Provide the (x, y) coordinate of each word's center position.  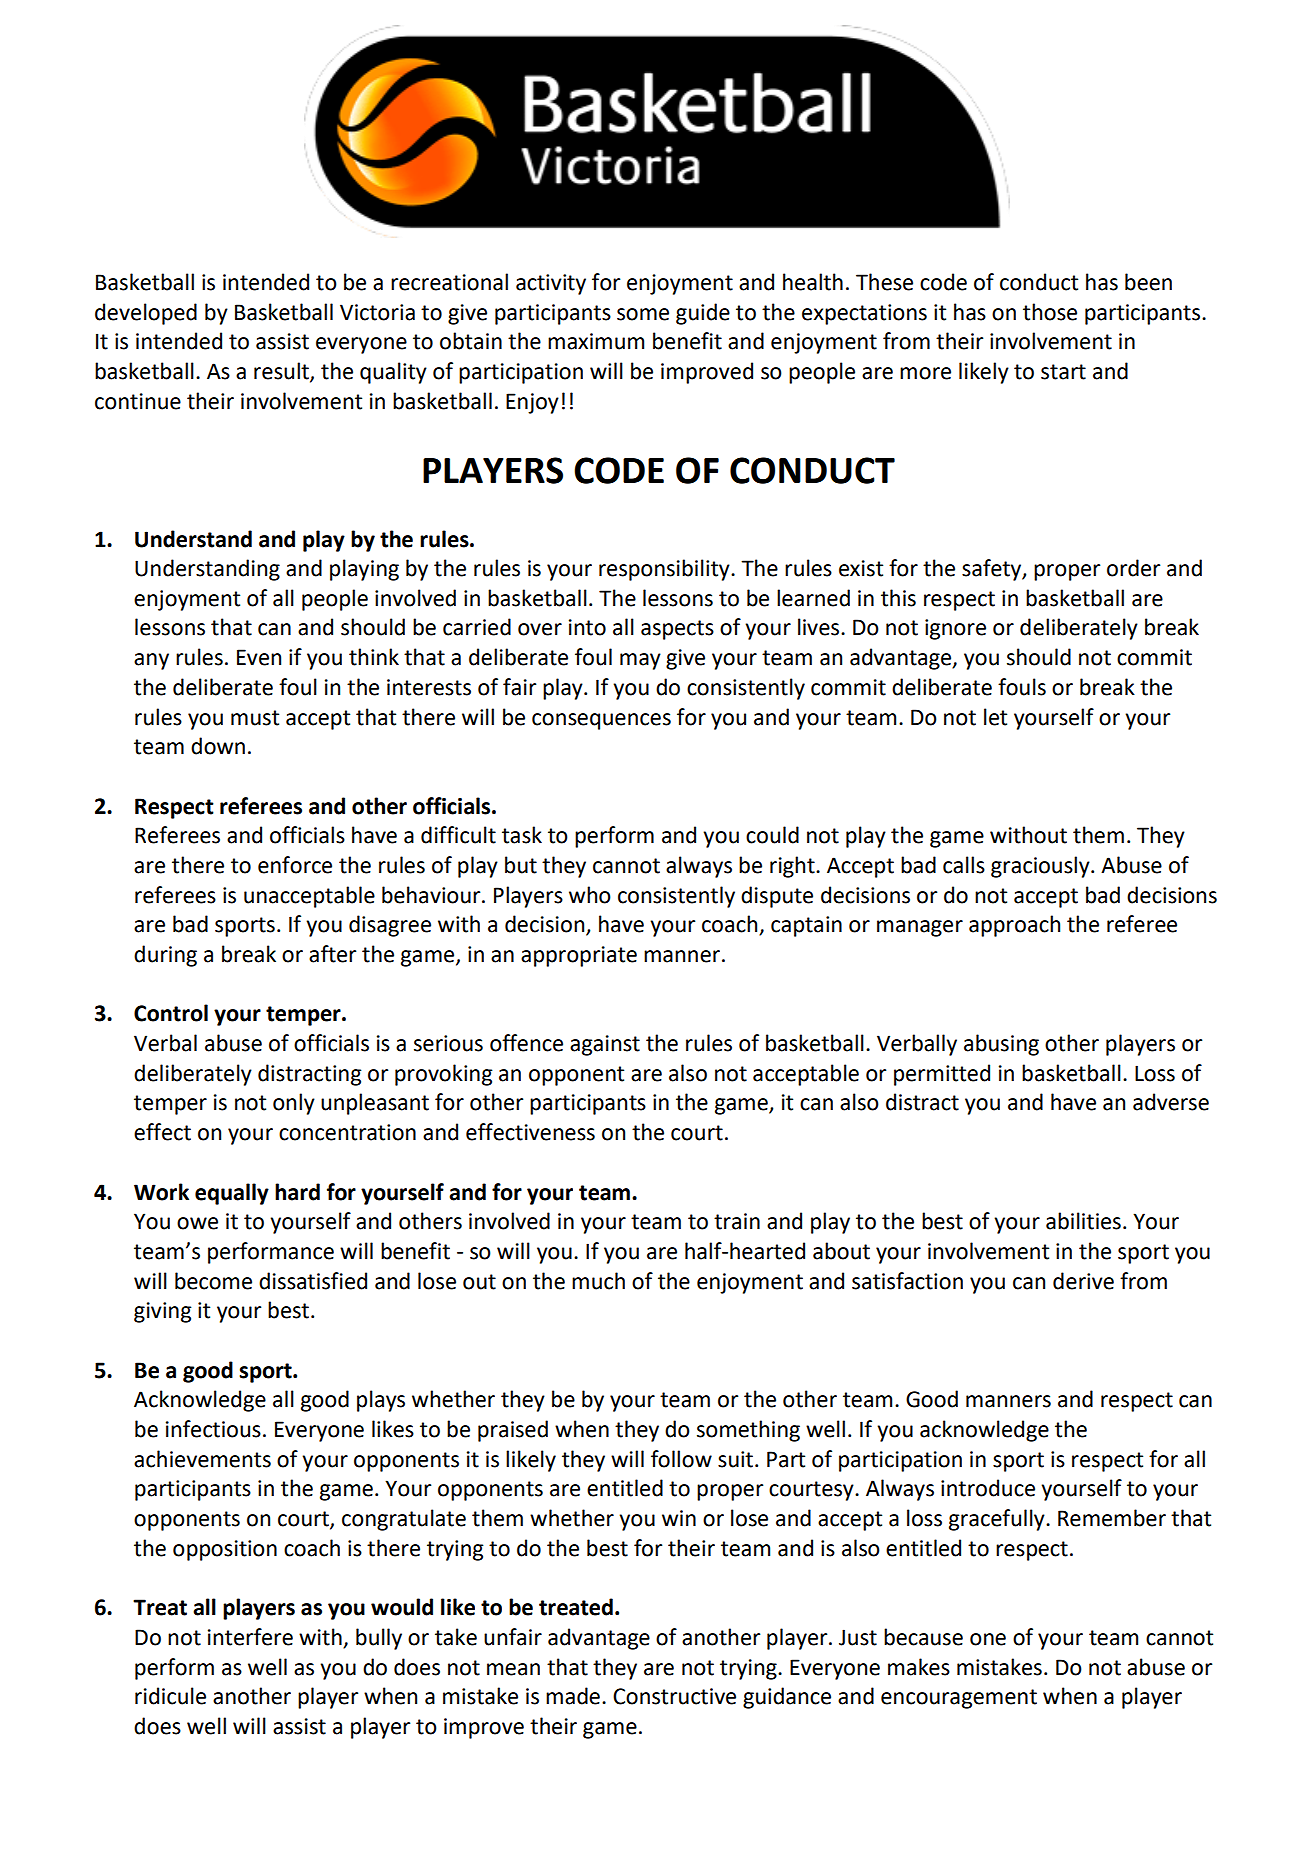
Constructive (674, 1696)
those (1050, 312)
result (282, 372)
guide (703, 314)
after (333, 954)
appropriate (579, 956)
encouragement (959, 1699)
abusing (1001, 1045)
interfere (250, 1637)
